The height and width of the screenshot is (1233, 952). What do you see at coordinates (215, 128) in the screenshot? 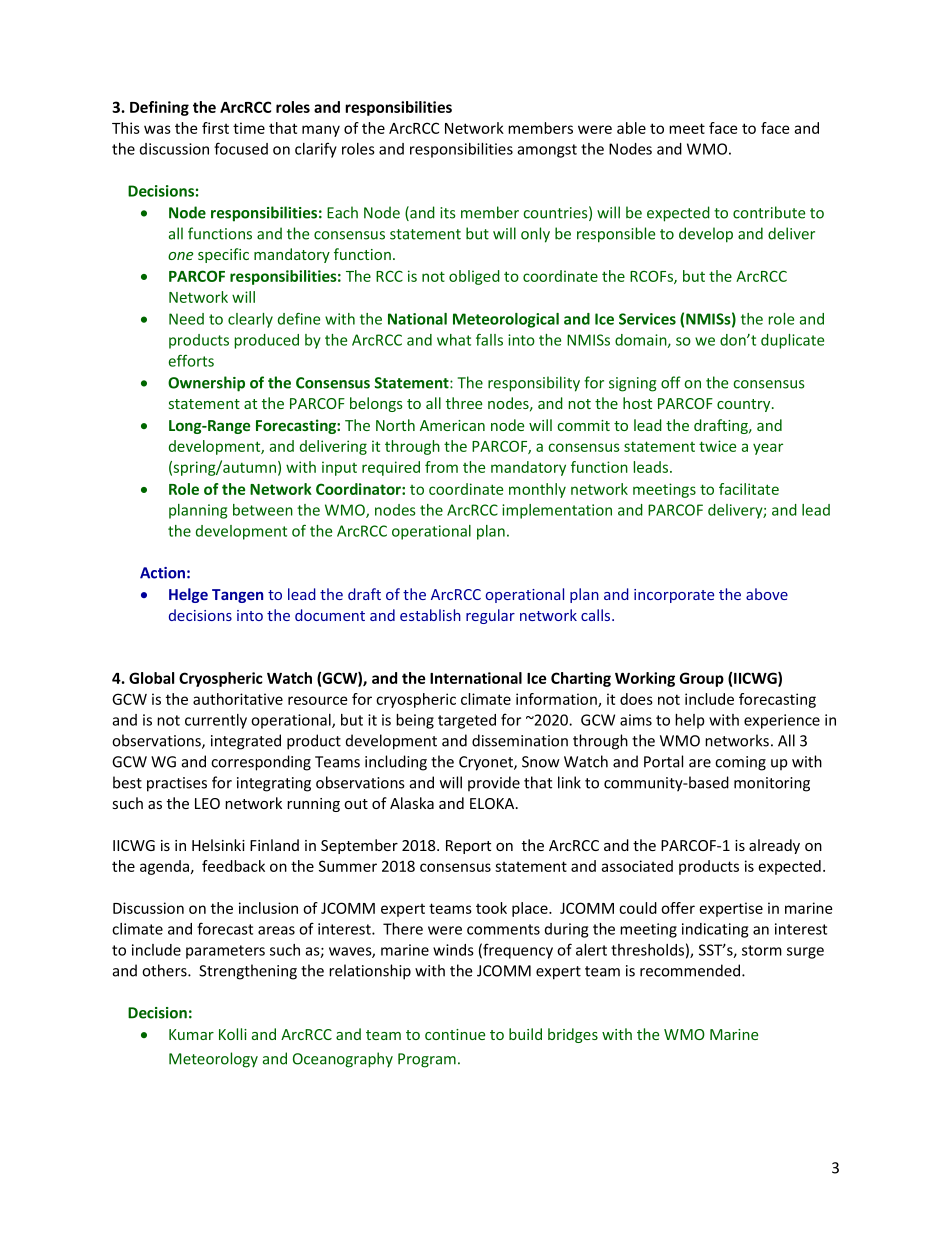
I see `first` at bounding box center [215, 128].
